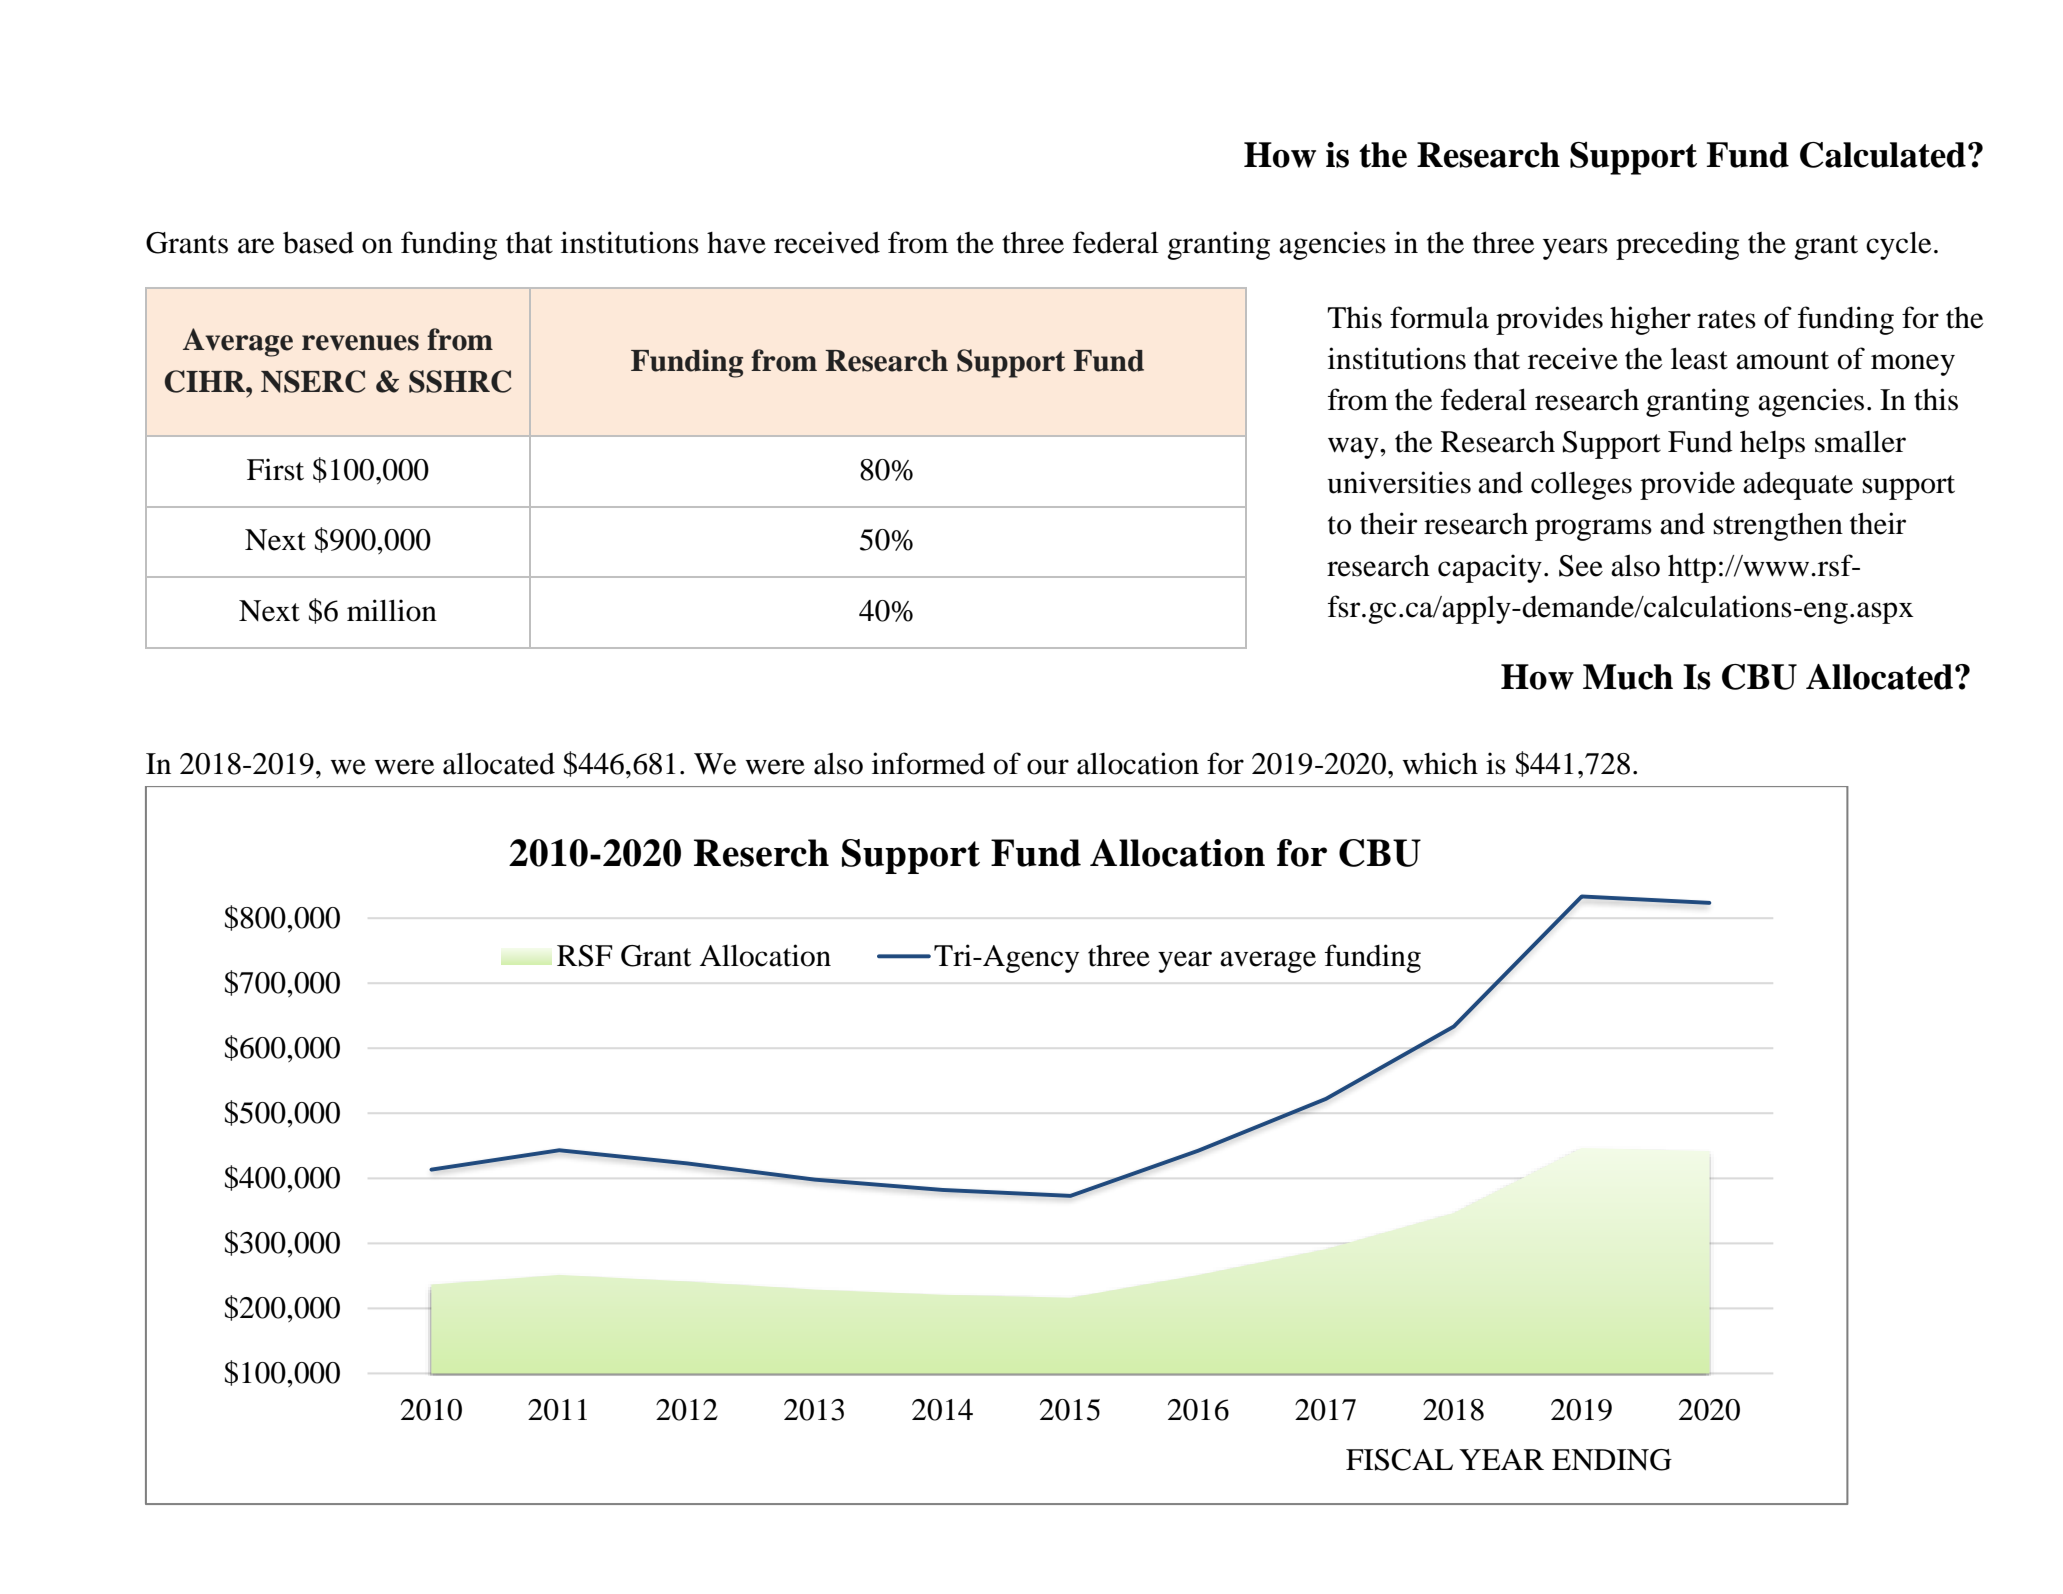 The image size is (2063, 1594). Describe the element at coordinates (1581, 566) in the image. I see `See` at that location.
